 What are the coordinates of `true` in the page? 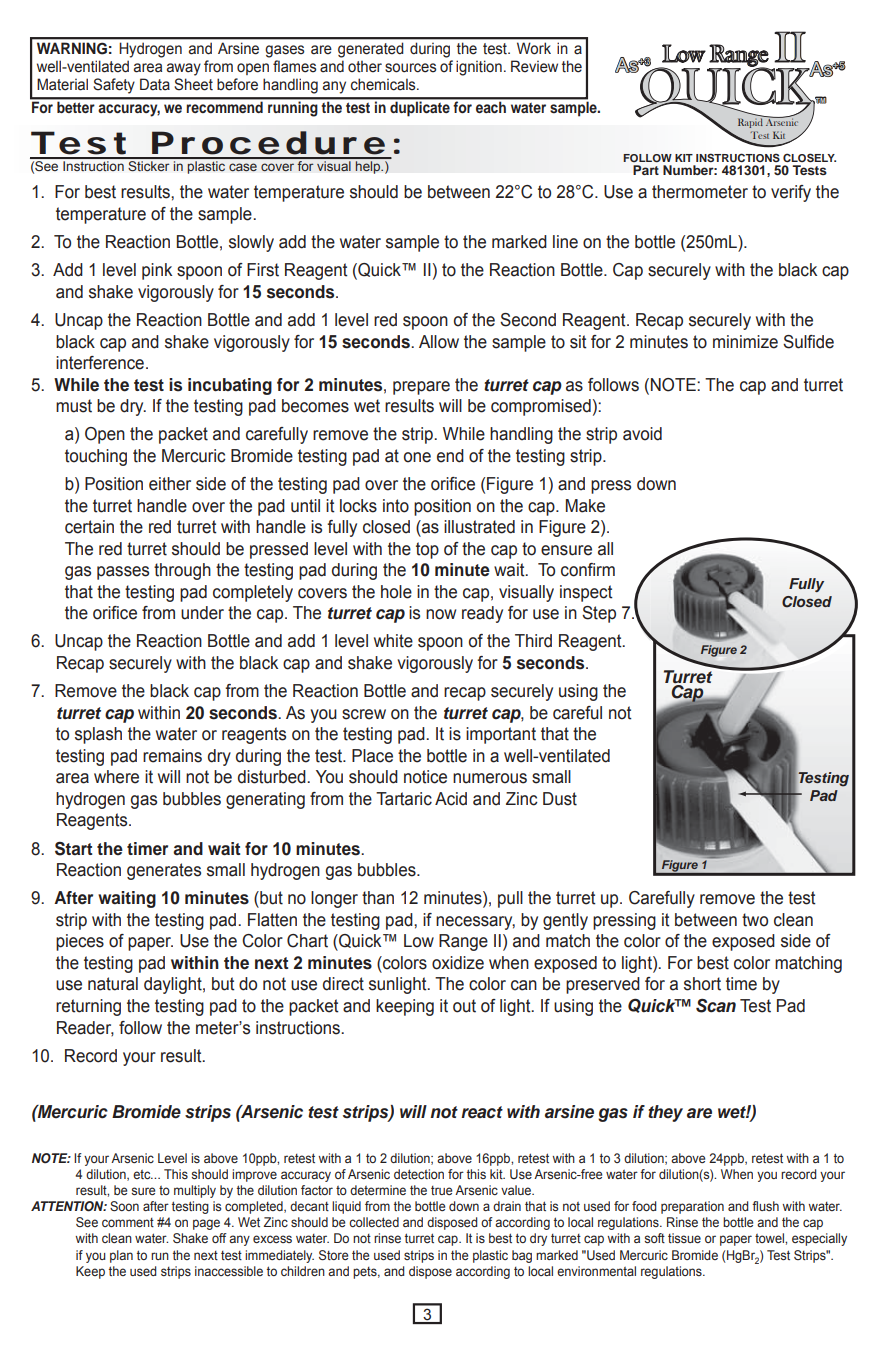 It's located at (441, 1190).
